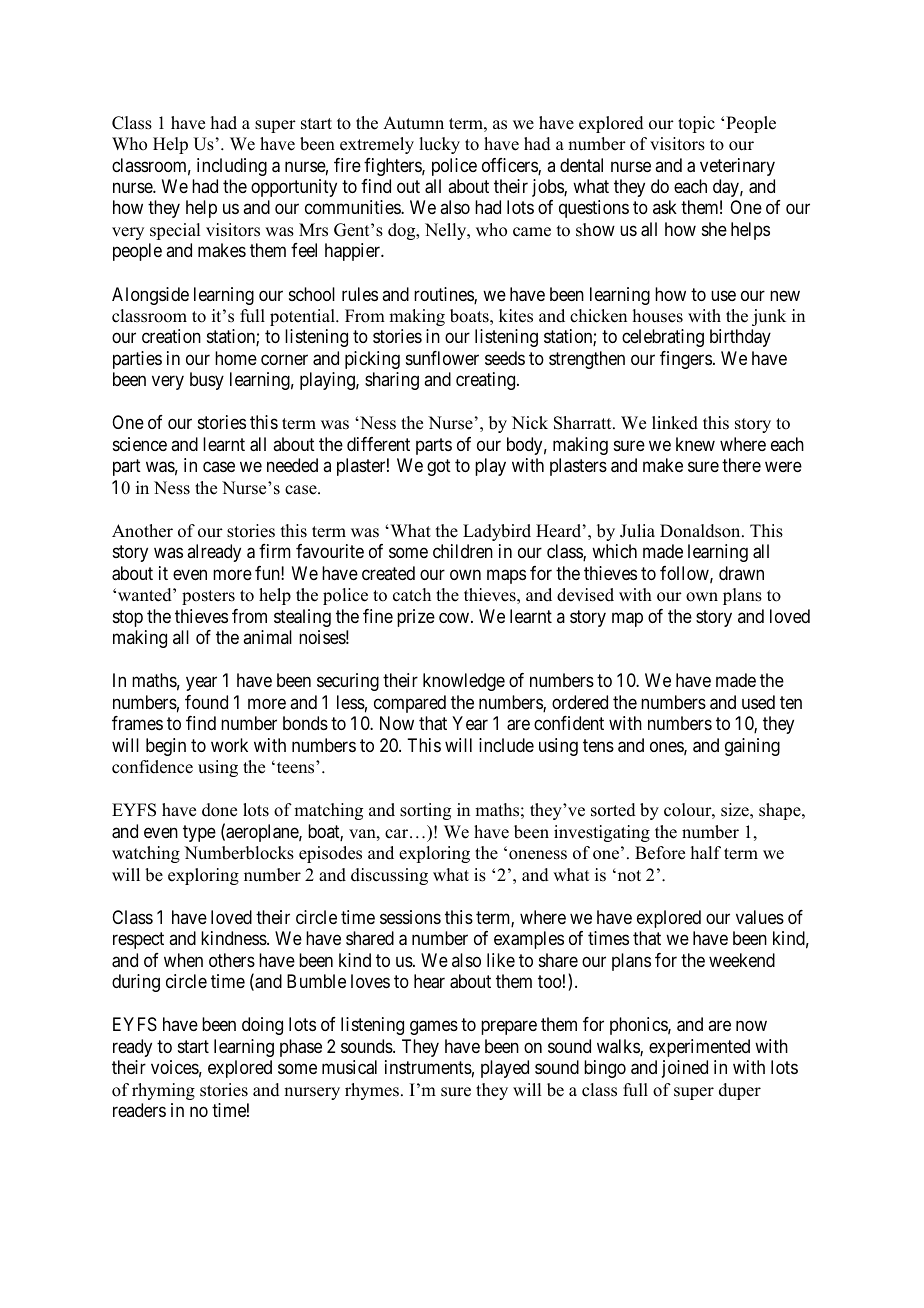  I want to click on got, so click(439, 468).
